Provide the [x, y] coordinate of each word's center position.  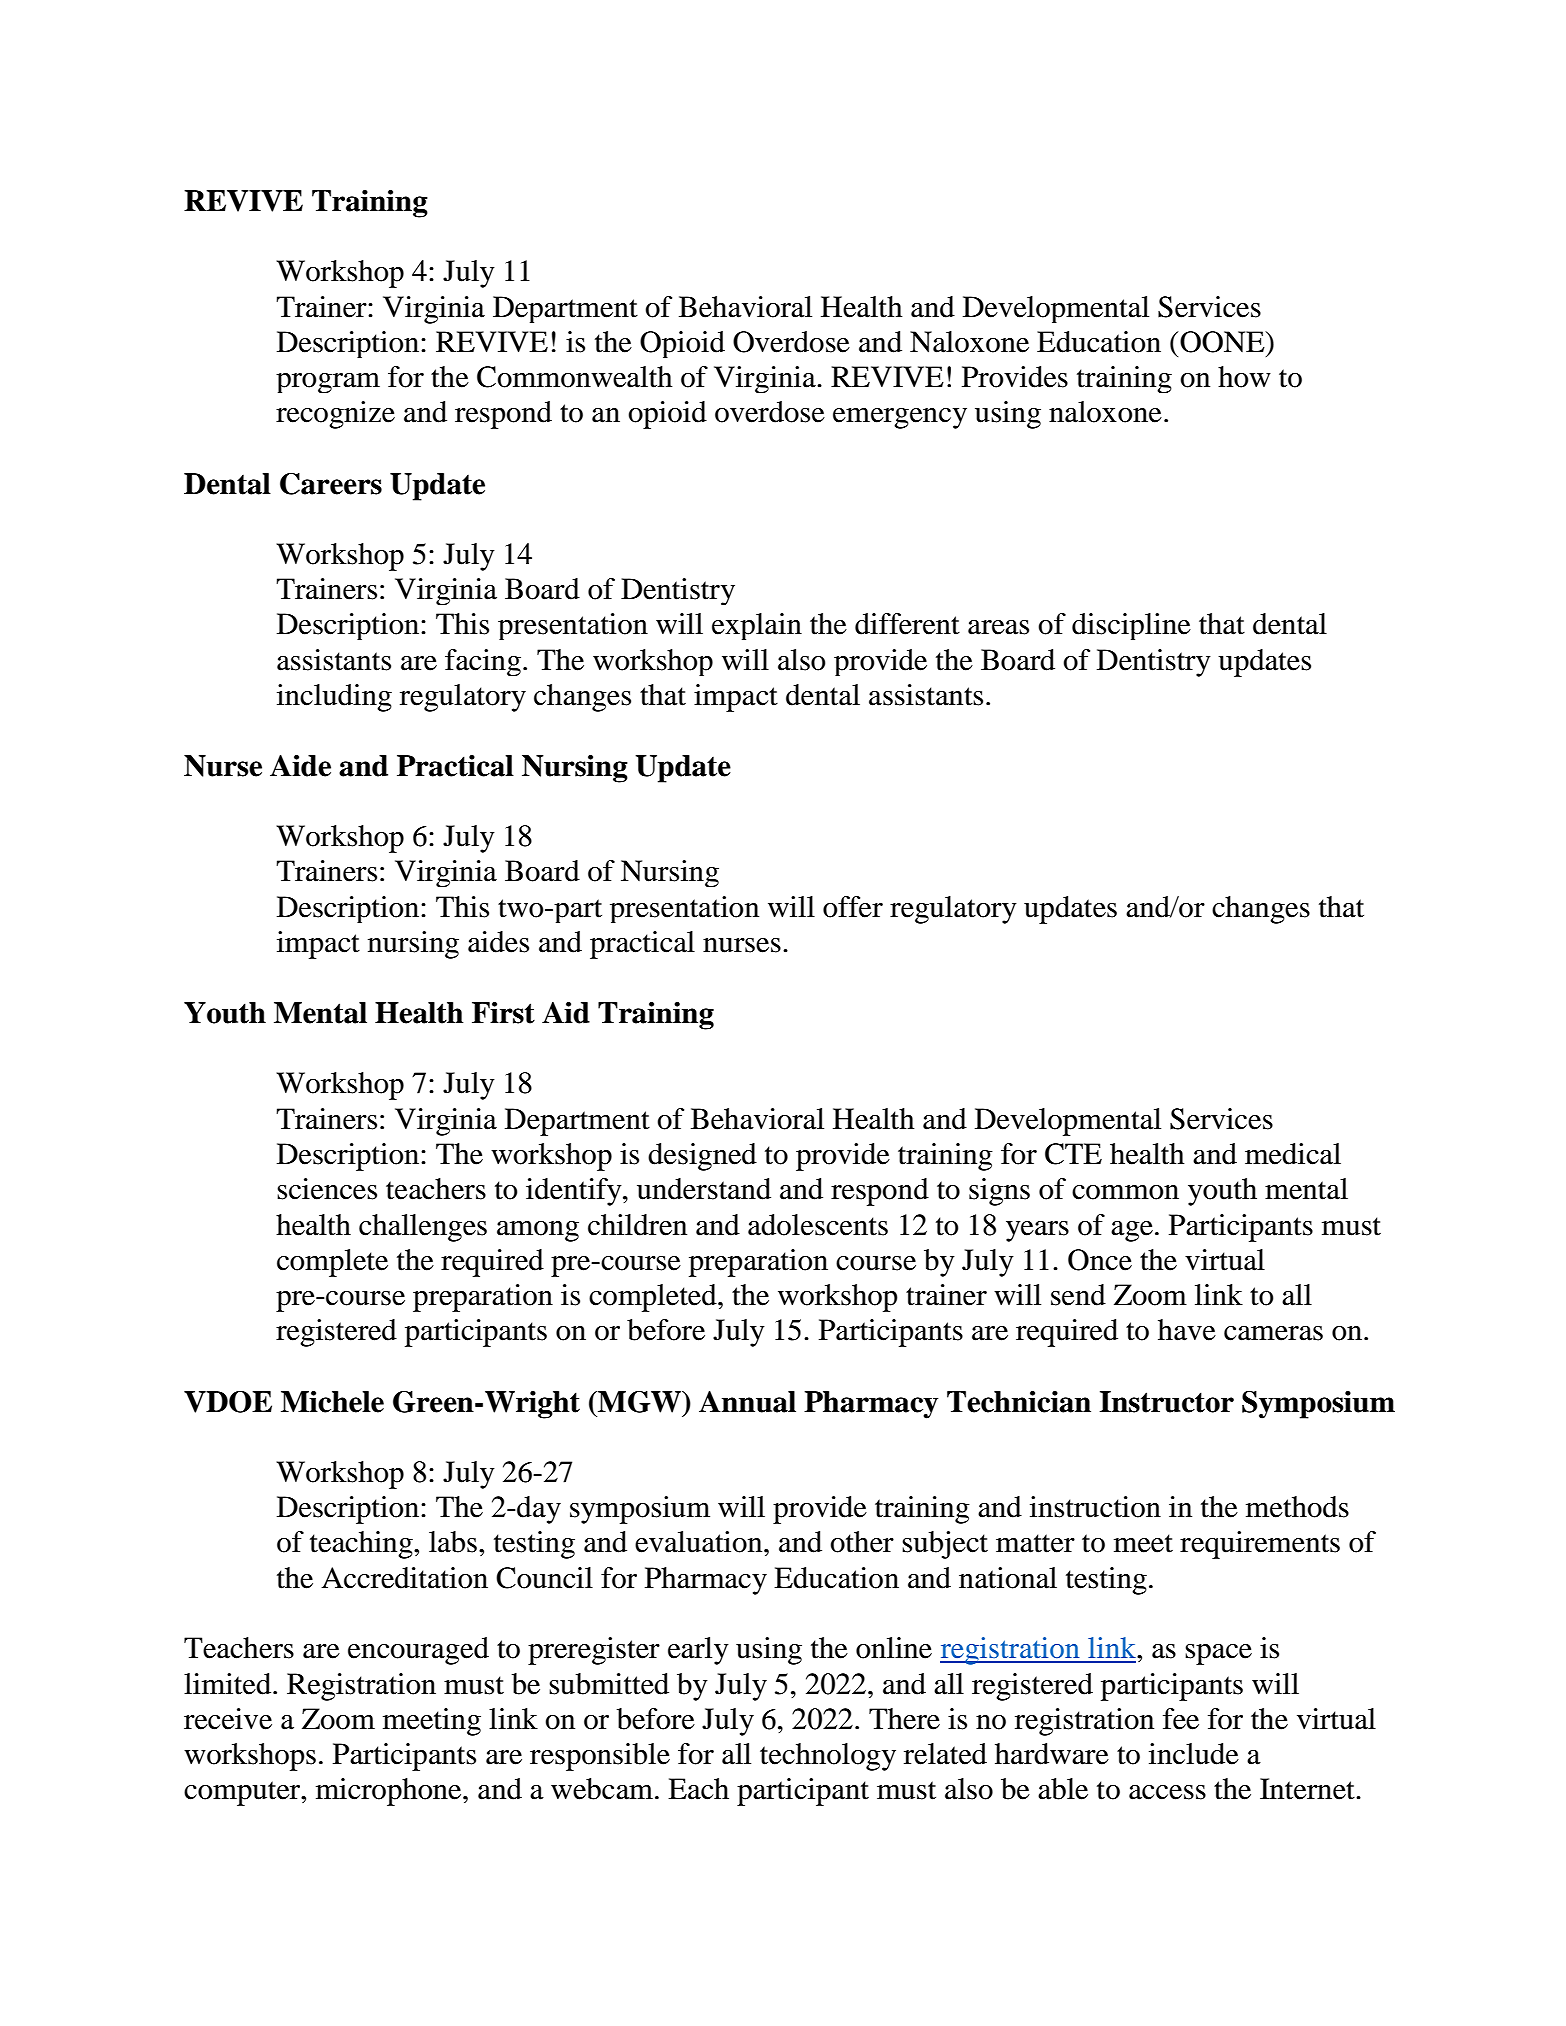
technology [828, 1757]
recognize [335, 415]
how [1244, 377]
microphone [390, 1792]
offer [853, 907]
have [1187, 1330]
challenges [423, 1228]
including [334, 698]
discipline [1131, 626]
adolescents [818, 1225]
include [1194, 1754]
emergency [900, 418]
